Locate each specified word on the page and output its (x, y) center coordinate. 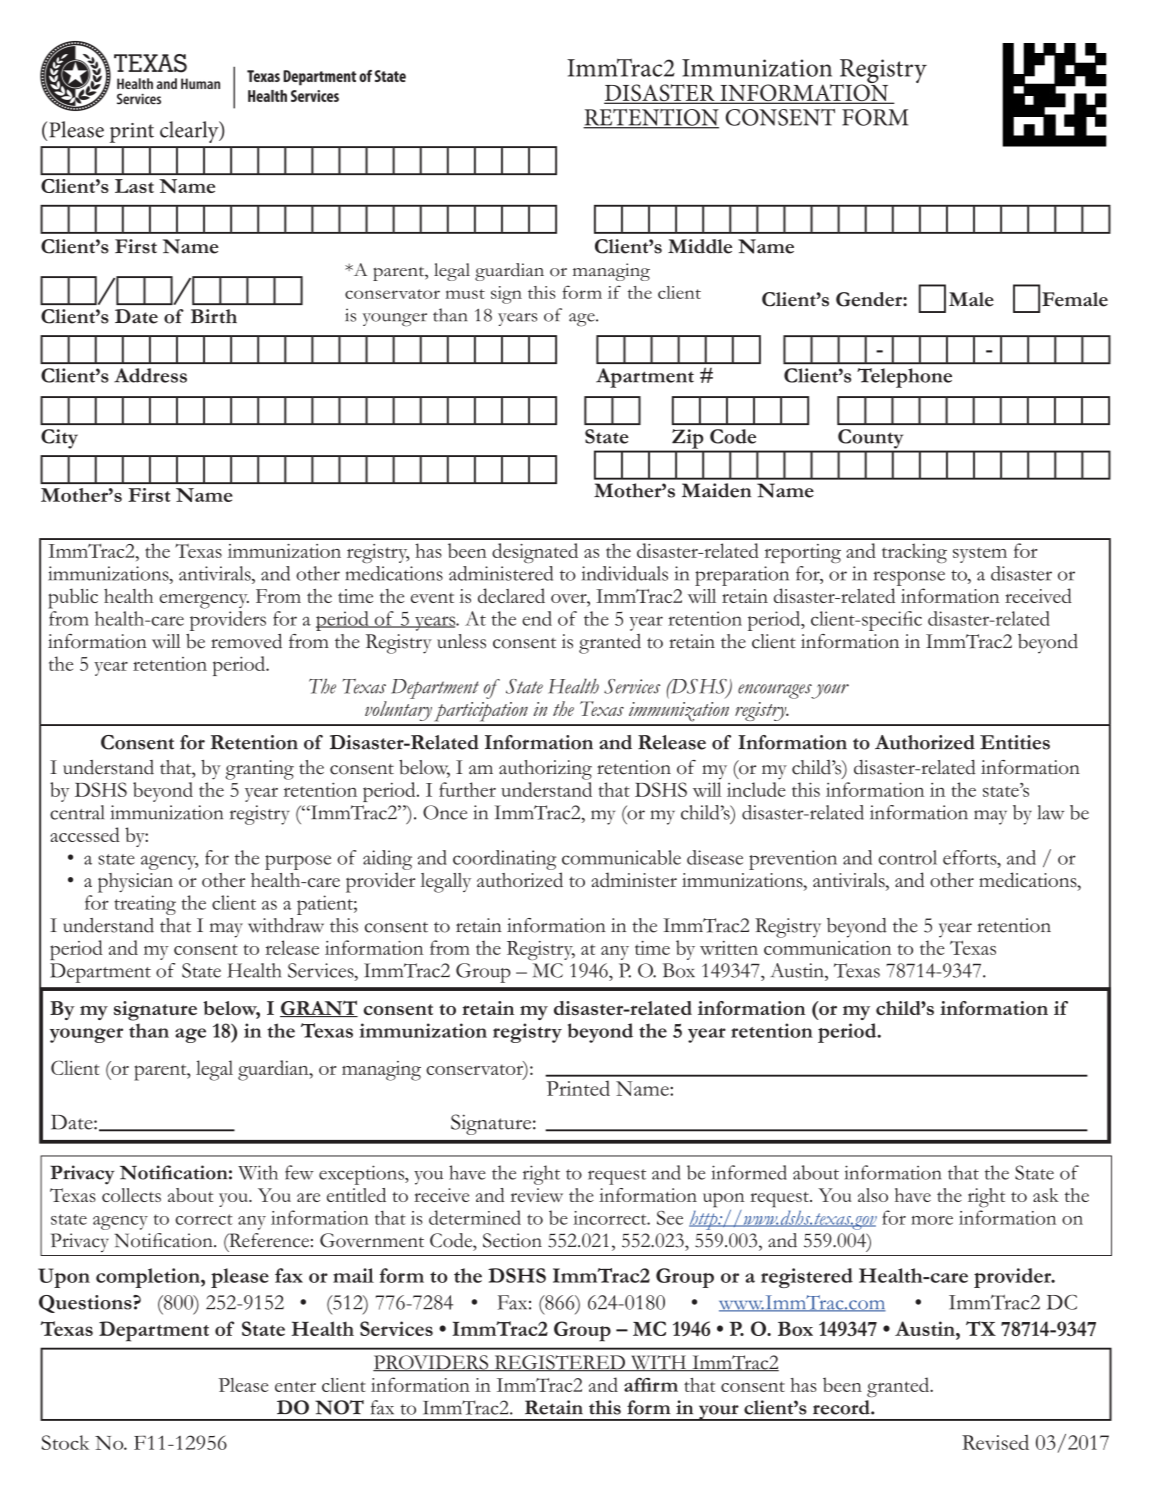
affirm (651, 1385)
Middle (700, 246)
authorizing (545, 770)
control (908, 857)
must (465, 294)
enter (295, 1387)
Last (134, 186)
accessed (85, 834)
